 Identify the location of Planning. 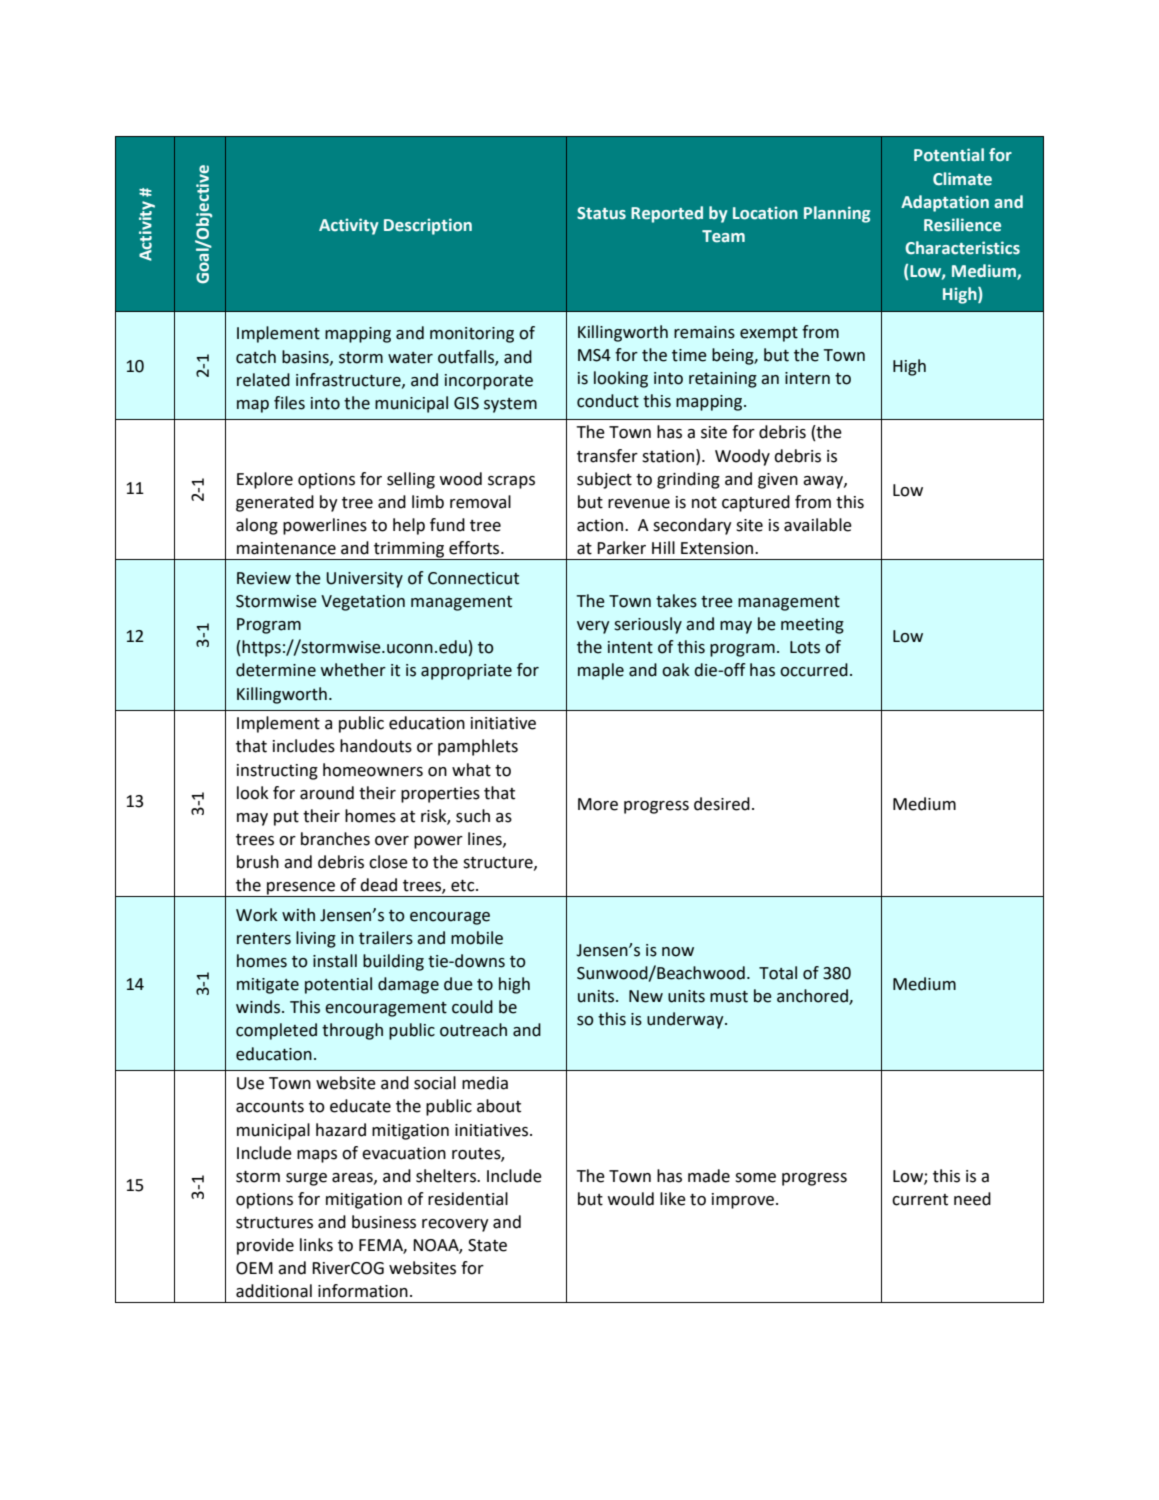
(837, 214).
